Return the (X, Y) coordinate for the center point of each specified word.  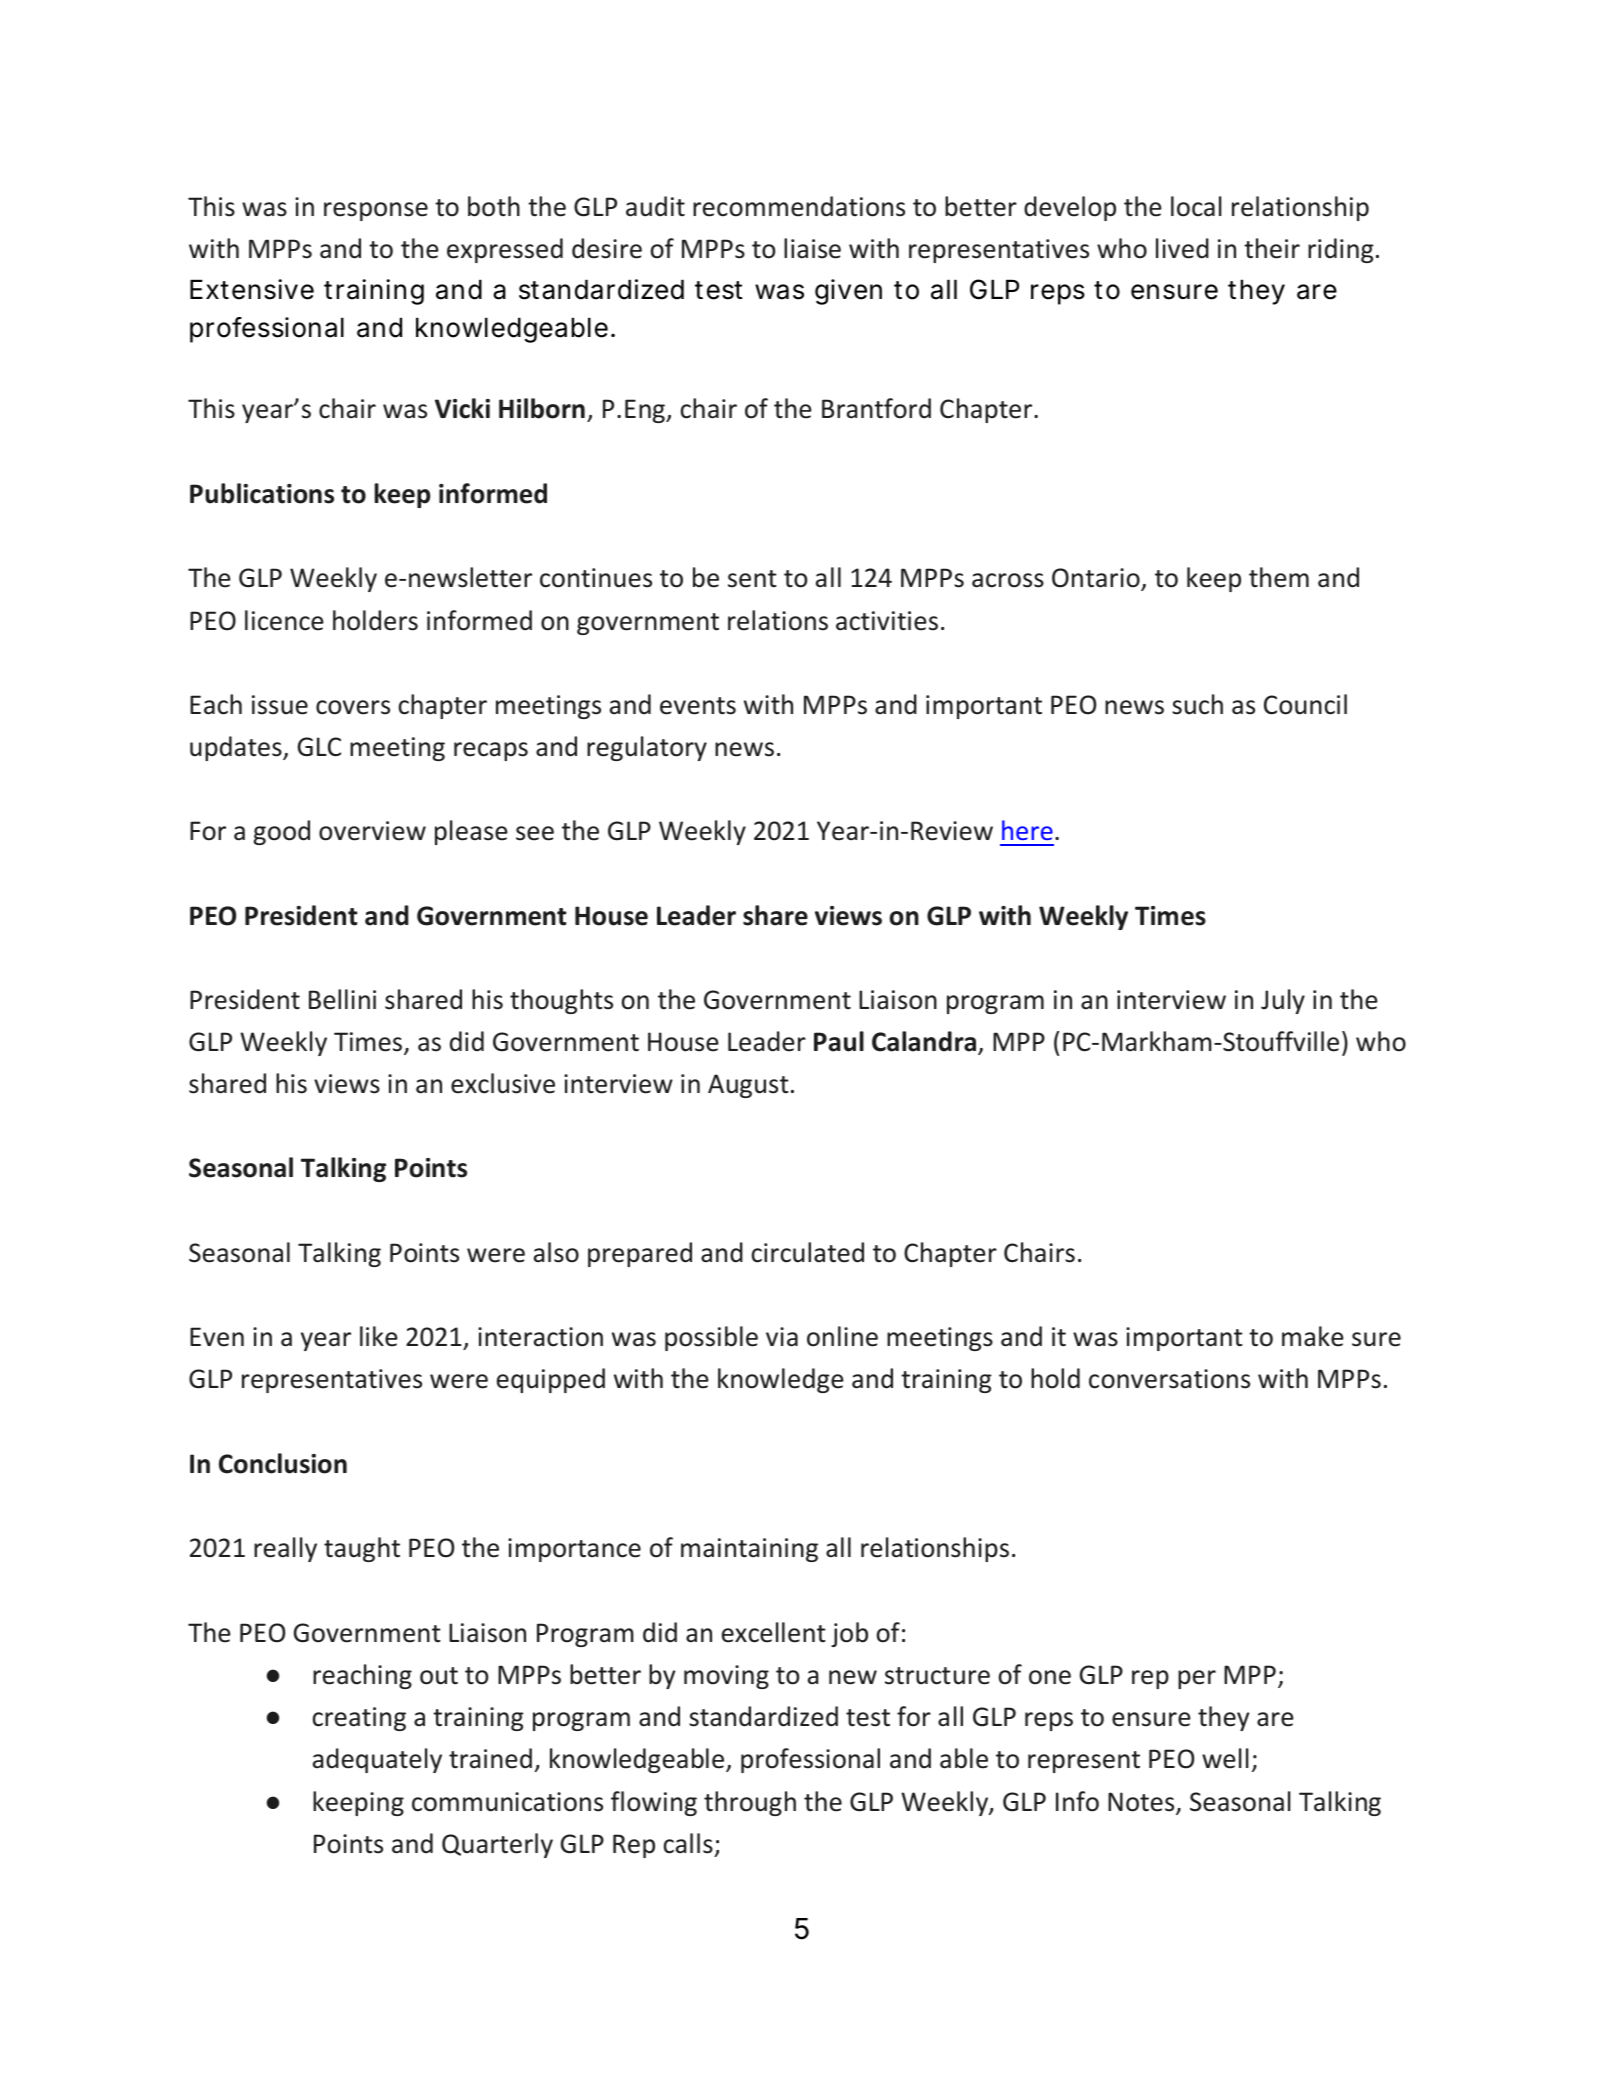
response (376, 211)
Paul (839, 1041)
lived (1182, 248)
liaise (812, 248)
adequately (377, 1760)
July (1283, 1001)
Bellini (342, 999)
